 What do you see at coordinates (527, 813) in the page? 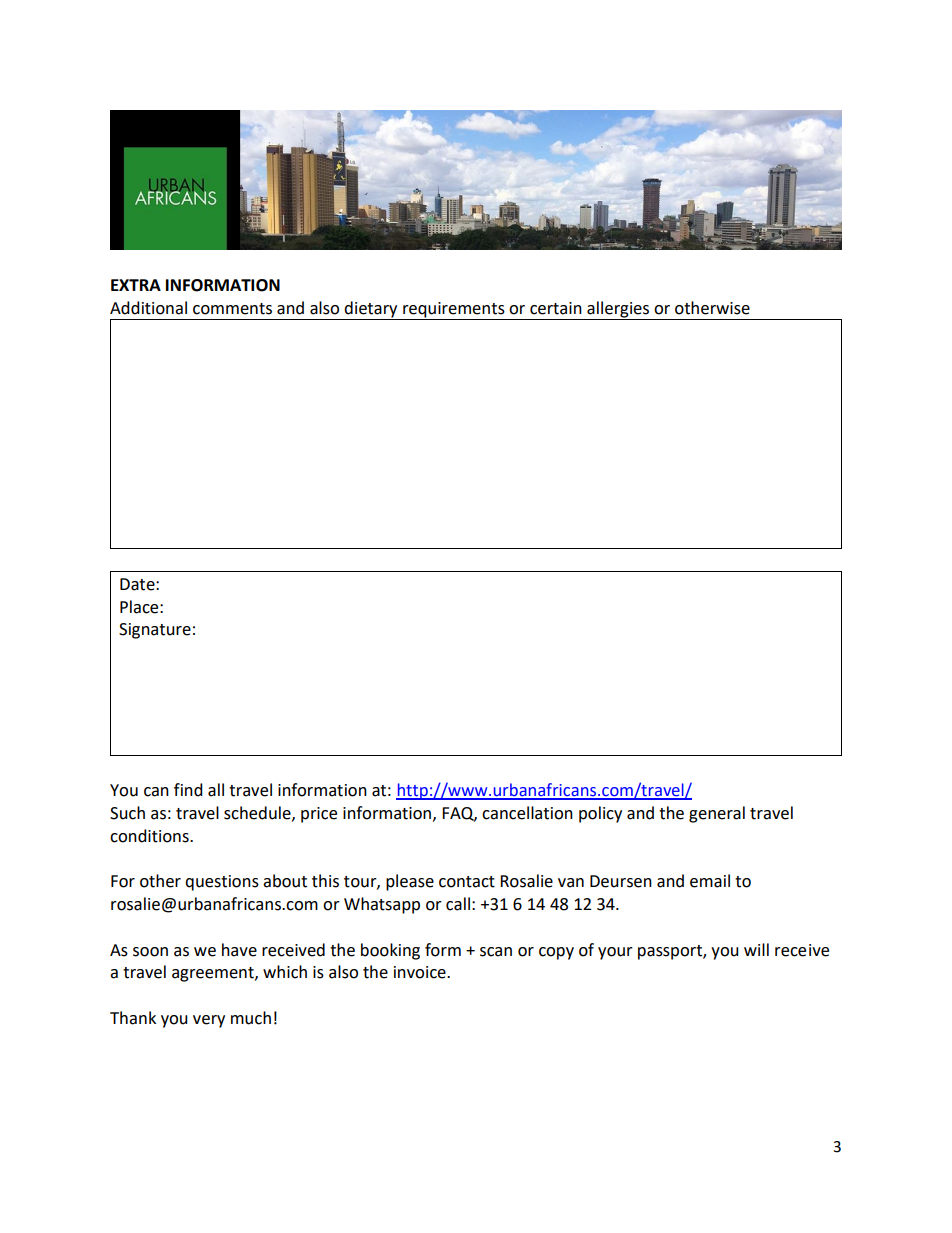
I see `cancellation` at bounding box center [527, 813].
